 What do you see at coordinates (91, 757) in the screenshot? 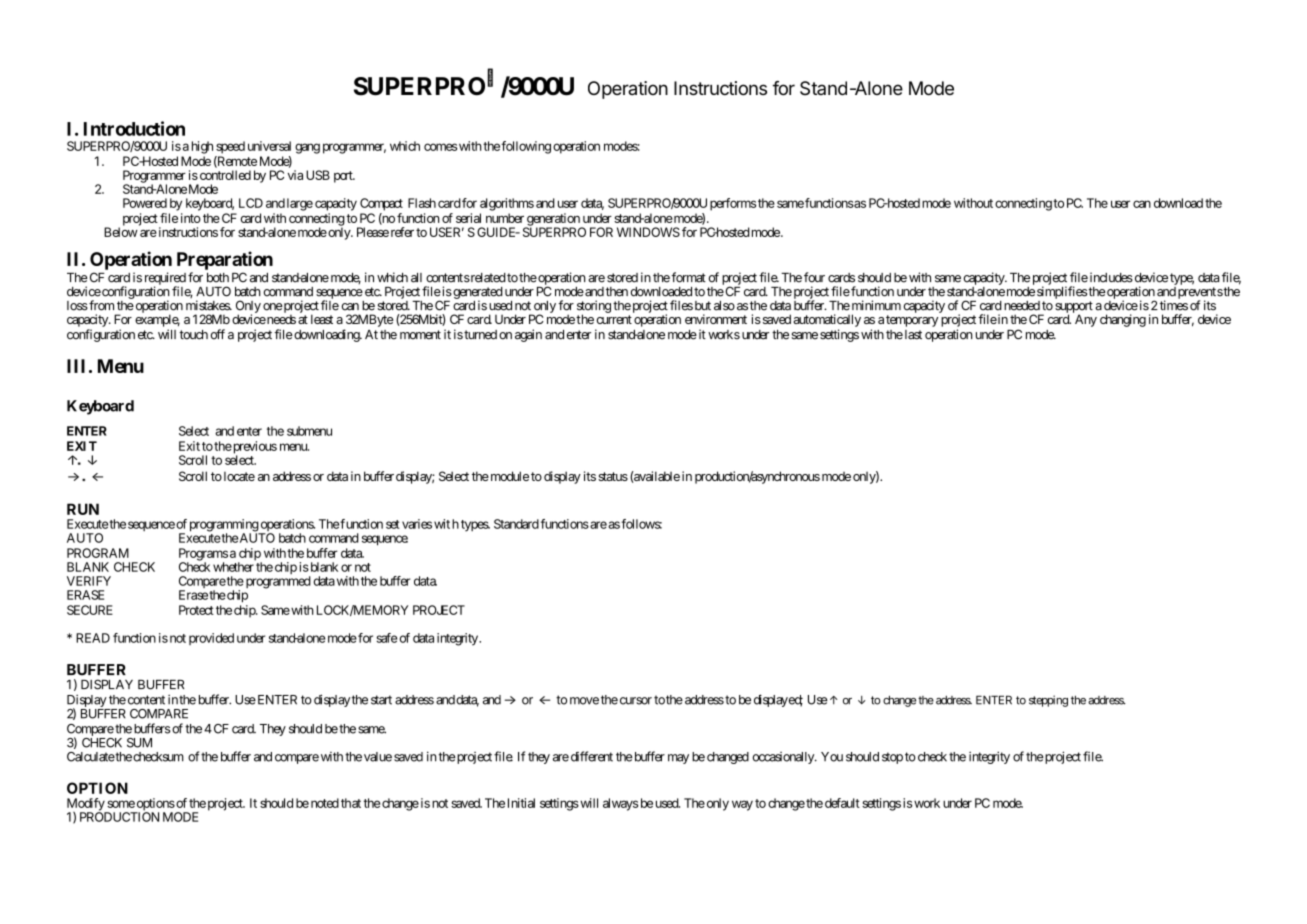
I see `Calculate` at bounding box center [91, 757].
